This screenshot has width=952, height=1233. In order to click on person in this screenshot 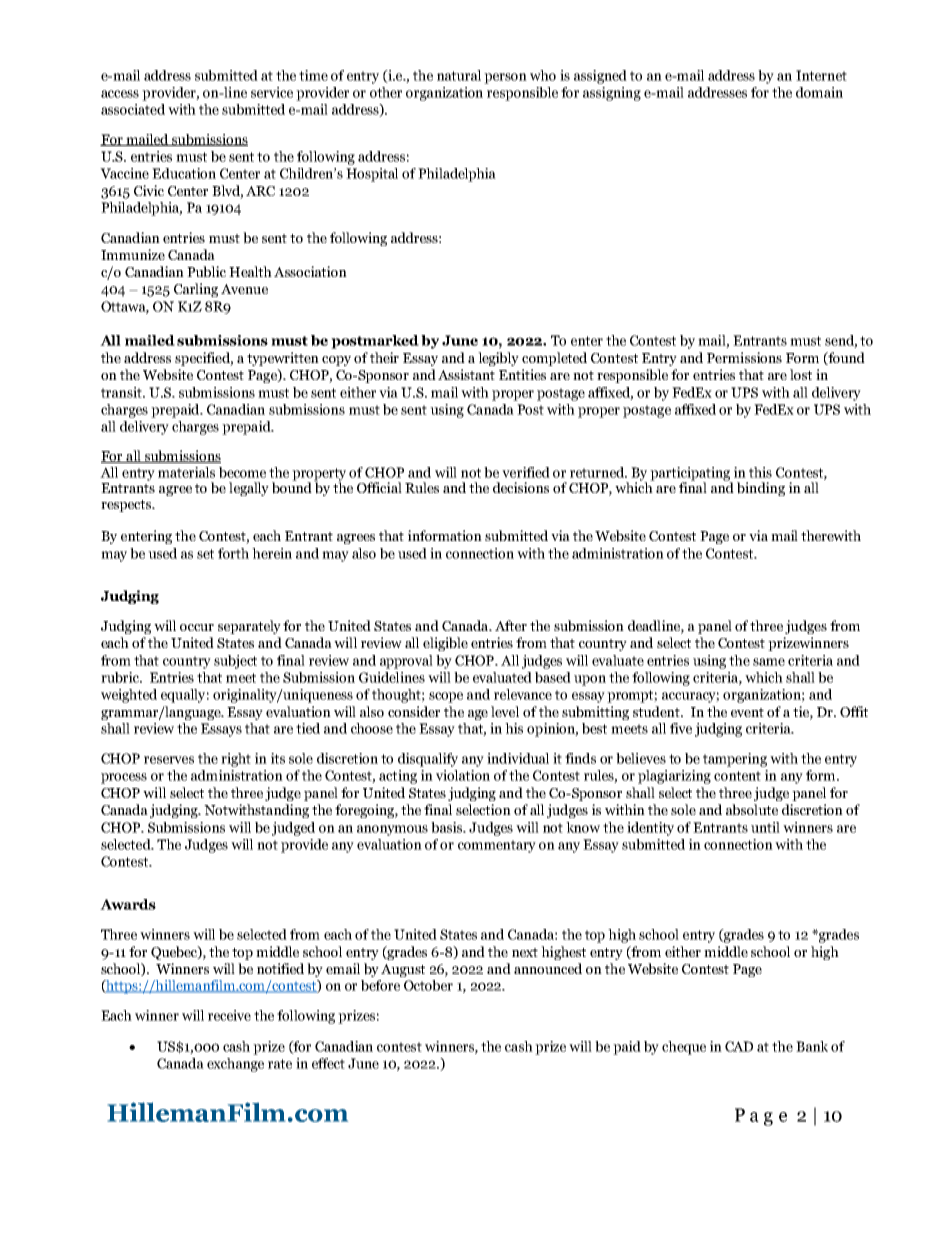, I will do `click(505, 78)`.
